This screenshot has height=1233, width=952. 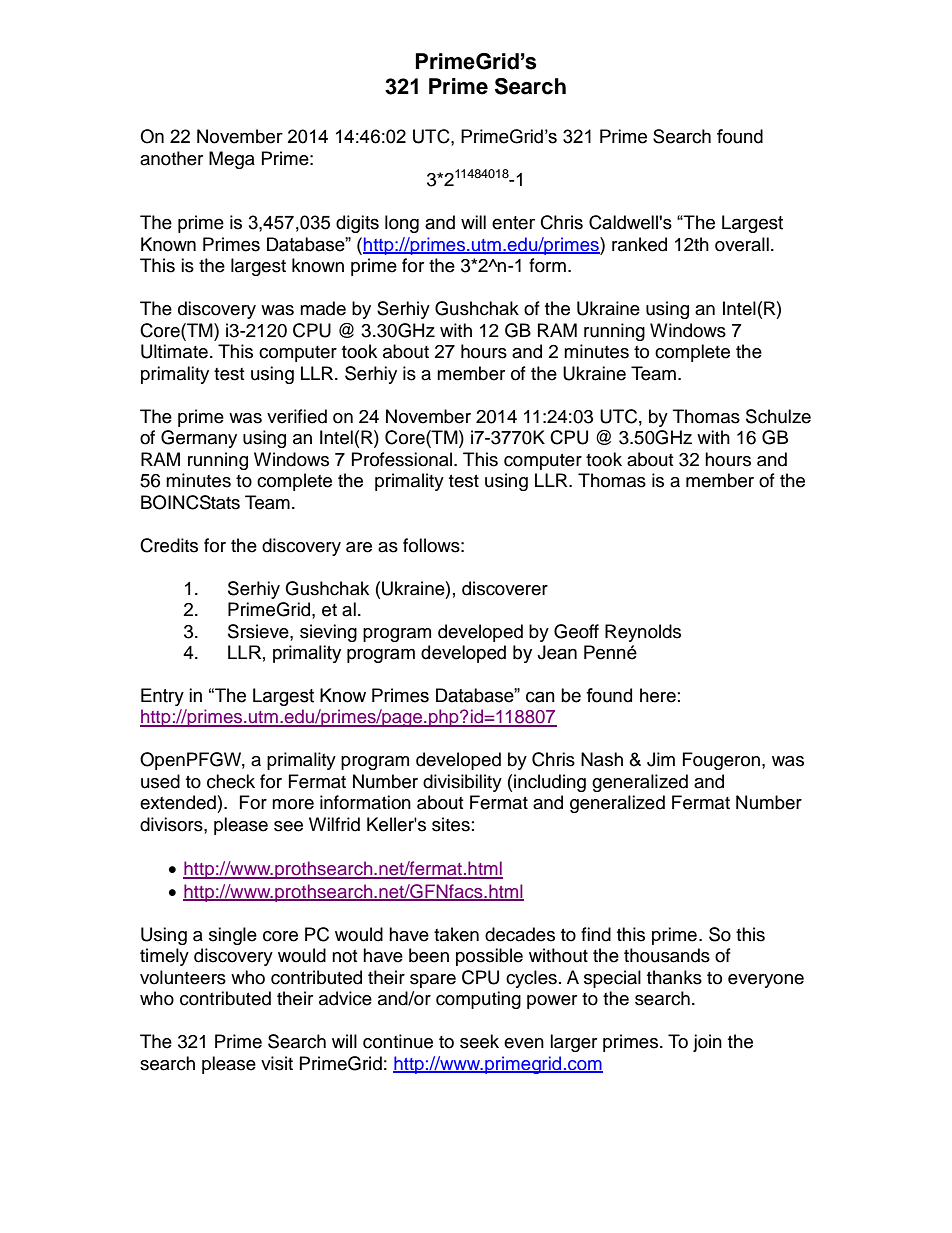 What do you see at coordinates (232, 160) in the screenshot?
I see `Mega` at bounding box center [232, 160].
